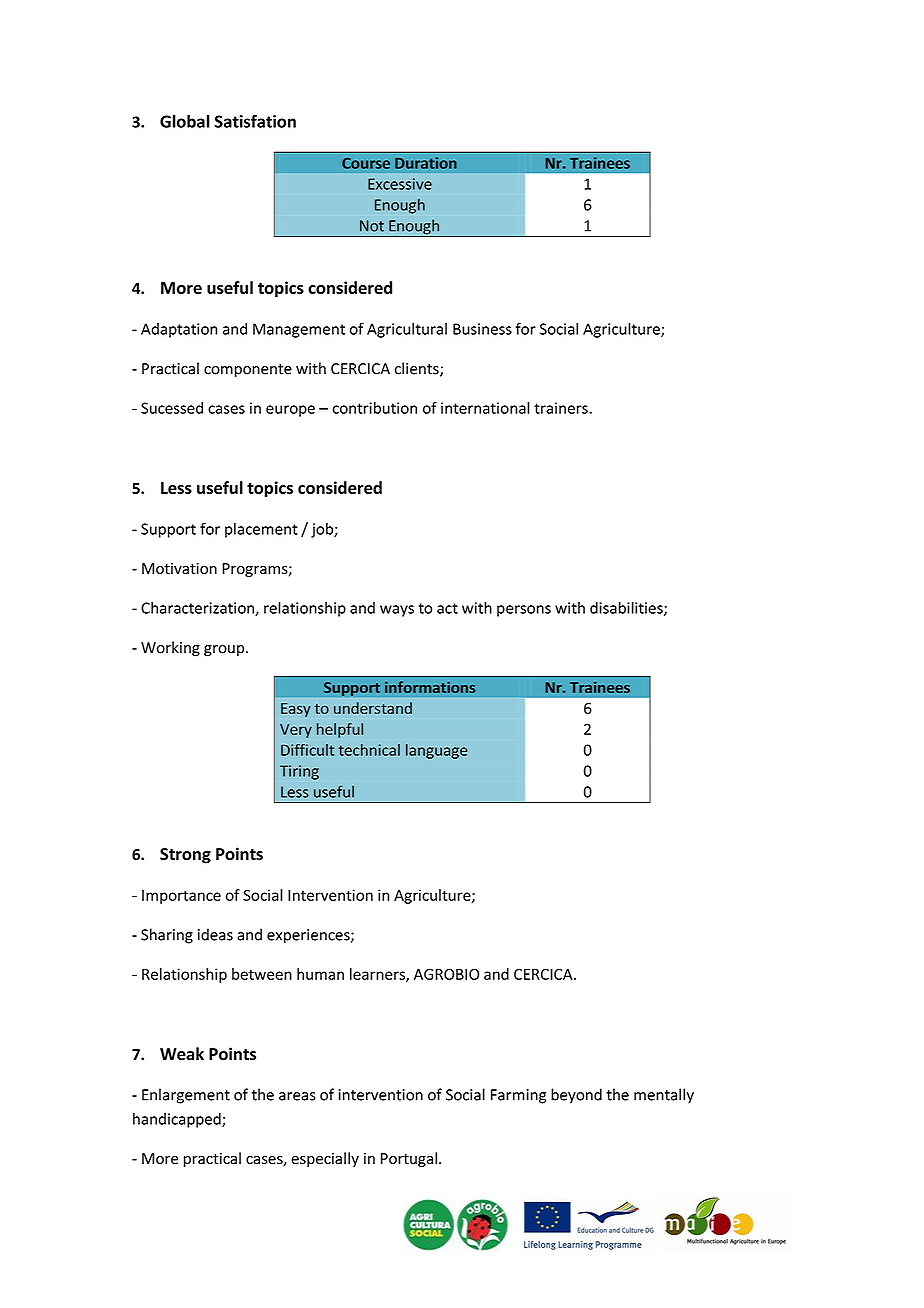 This screenshot has width=924, height=1308. I want to click on Global, so click(185, 121).
